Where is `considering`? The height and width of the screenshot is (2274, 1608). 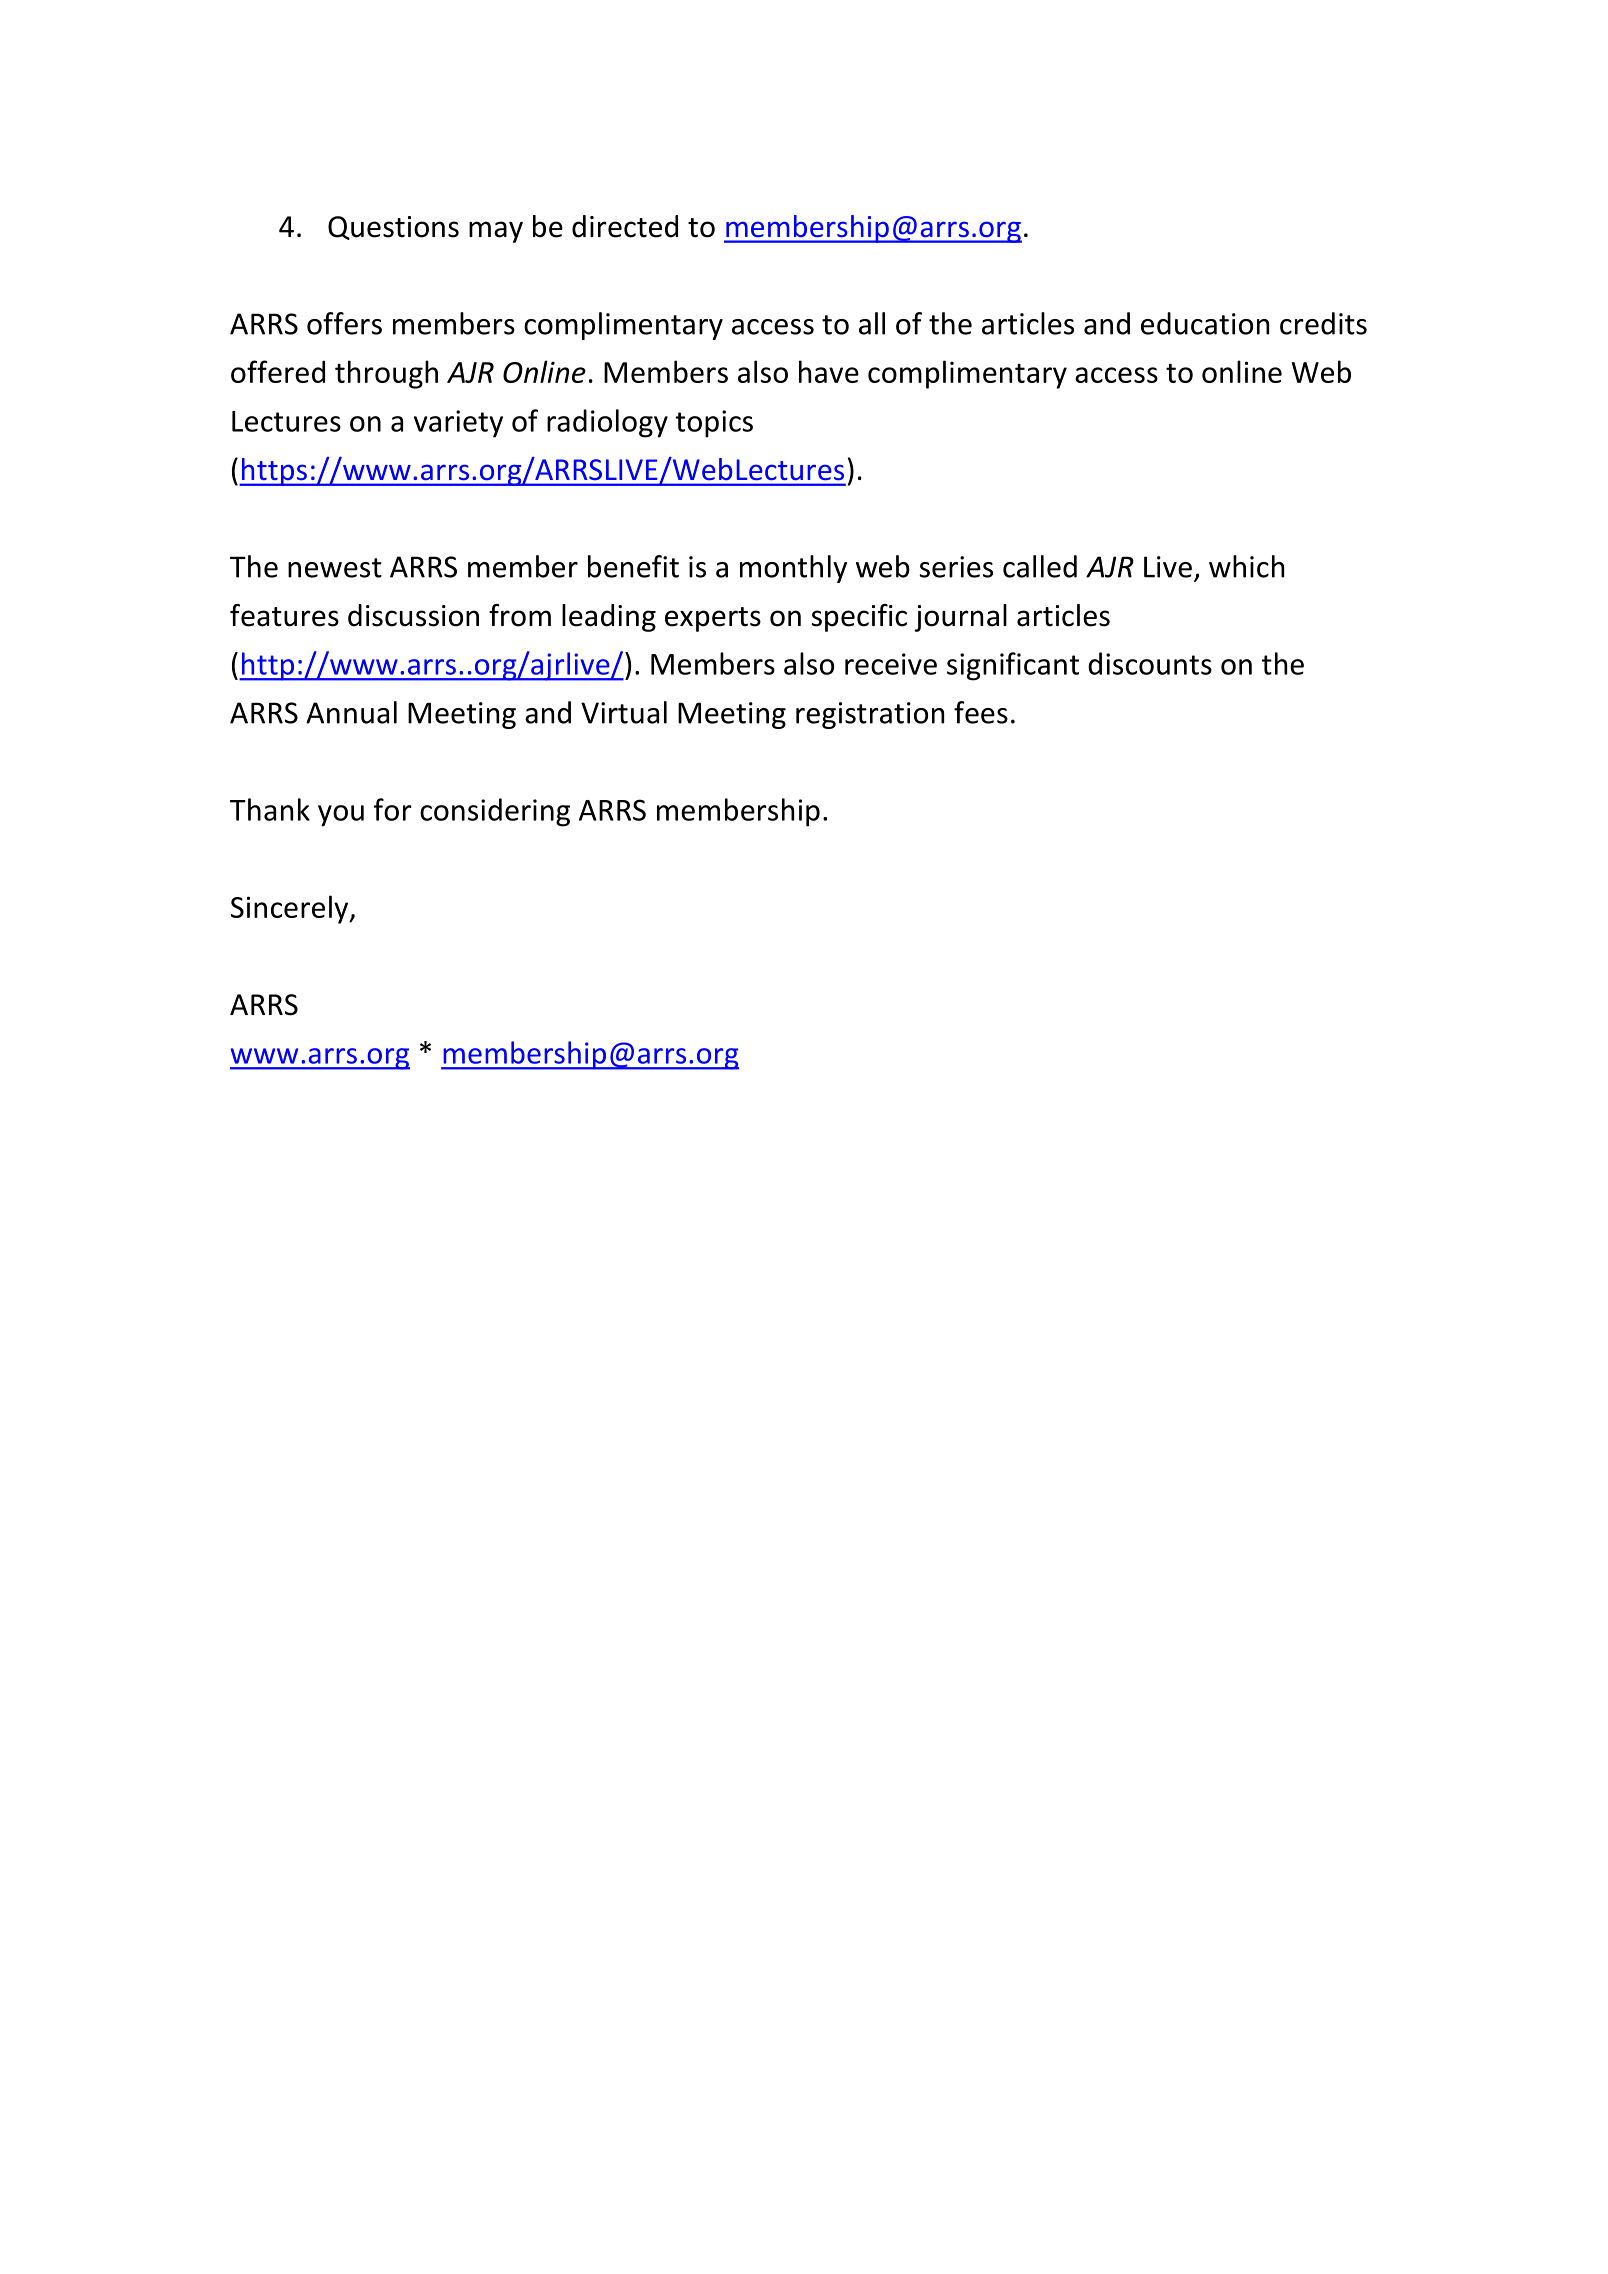
considering is located at coordinates (495, 812).
